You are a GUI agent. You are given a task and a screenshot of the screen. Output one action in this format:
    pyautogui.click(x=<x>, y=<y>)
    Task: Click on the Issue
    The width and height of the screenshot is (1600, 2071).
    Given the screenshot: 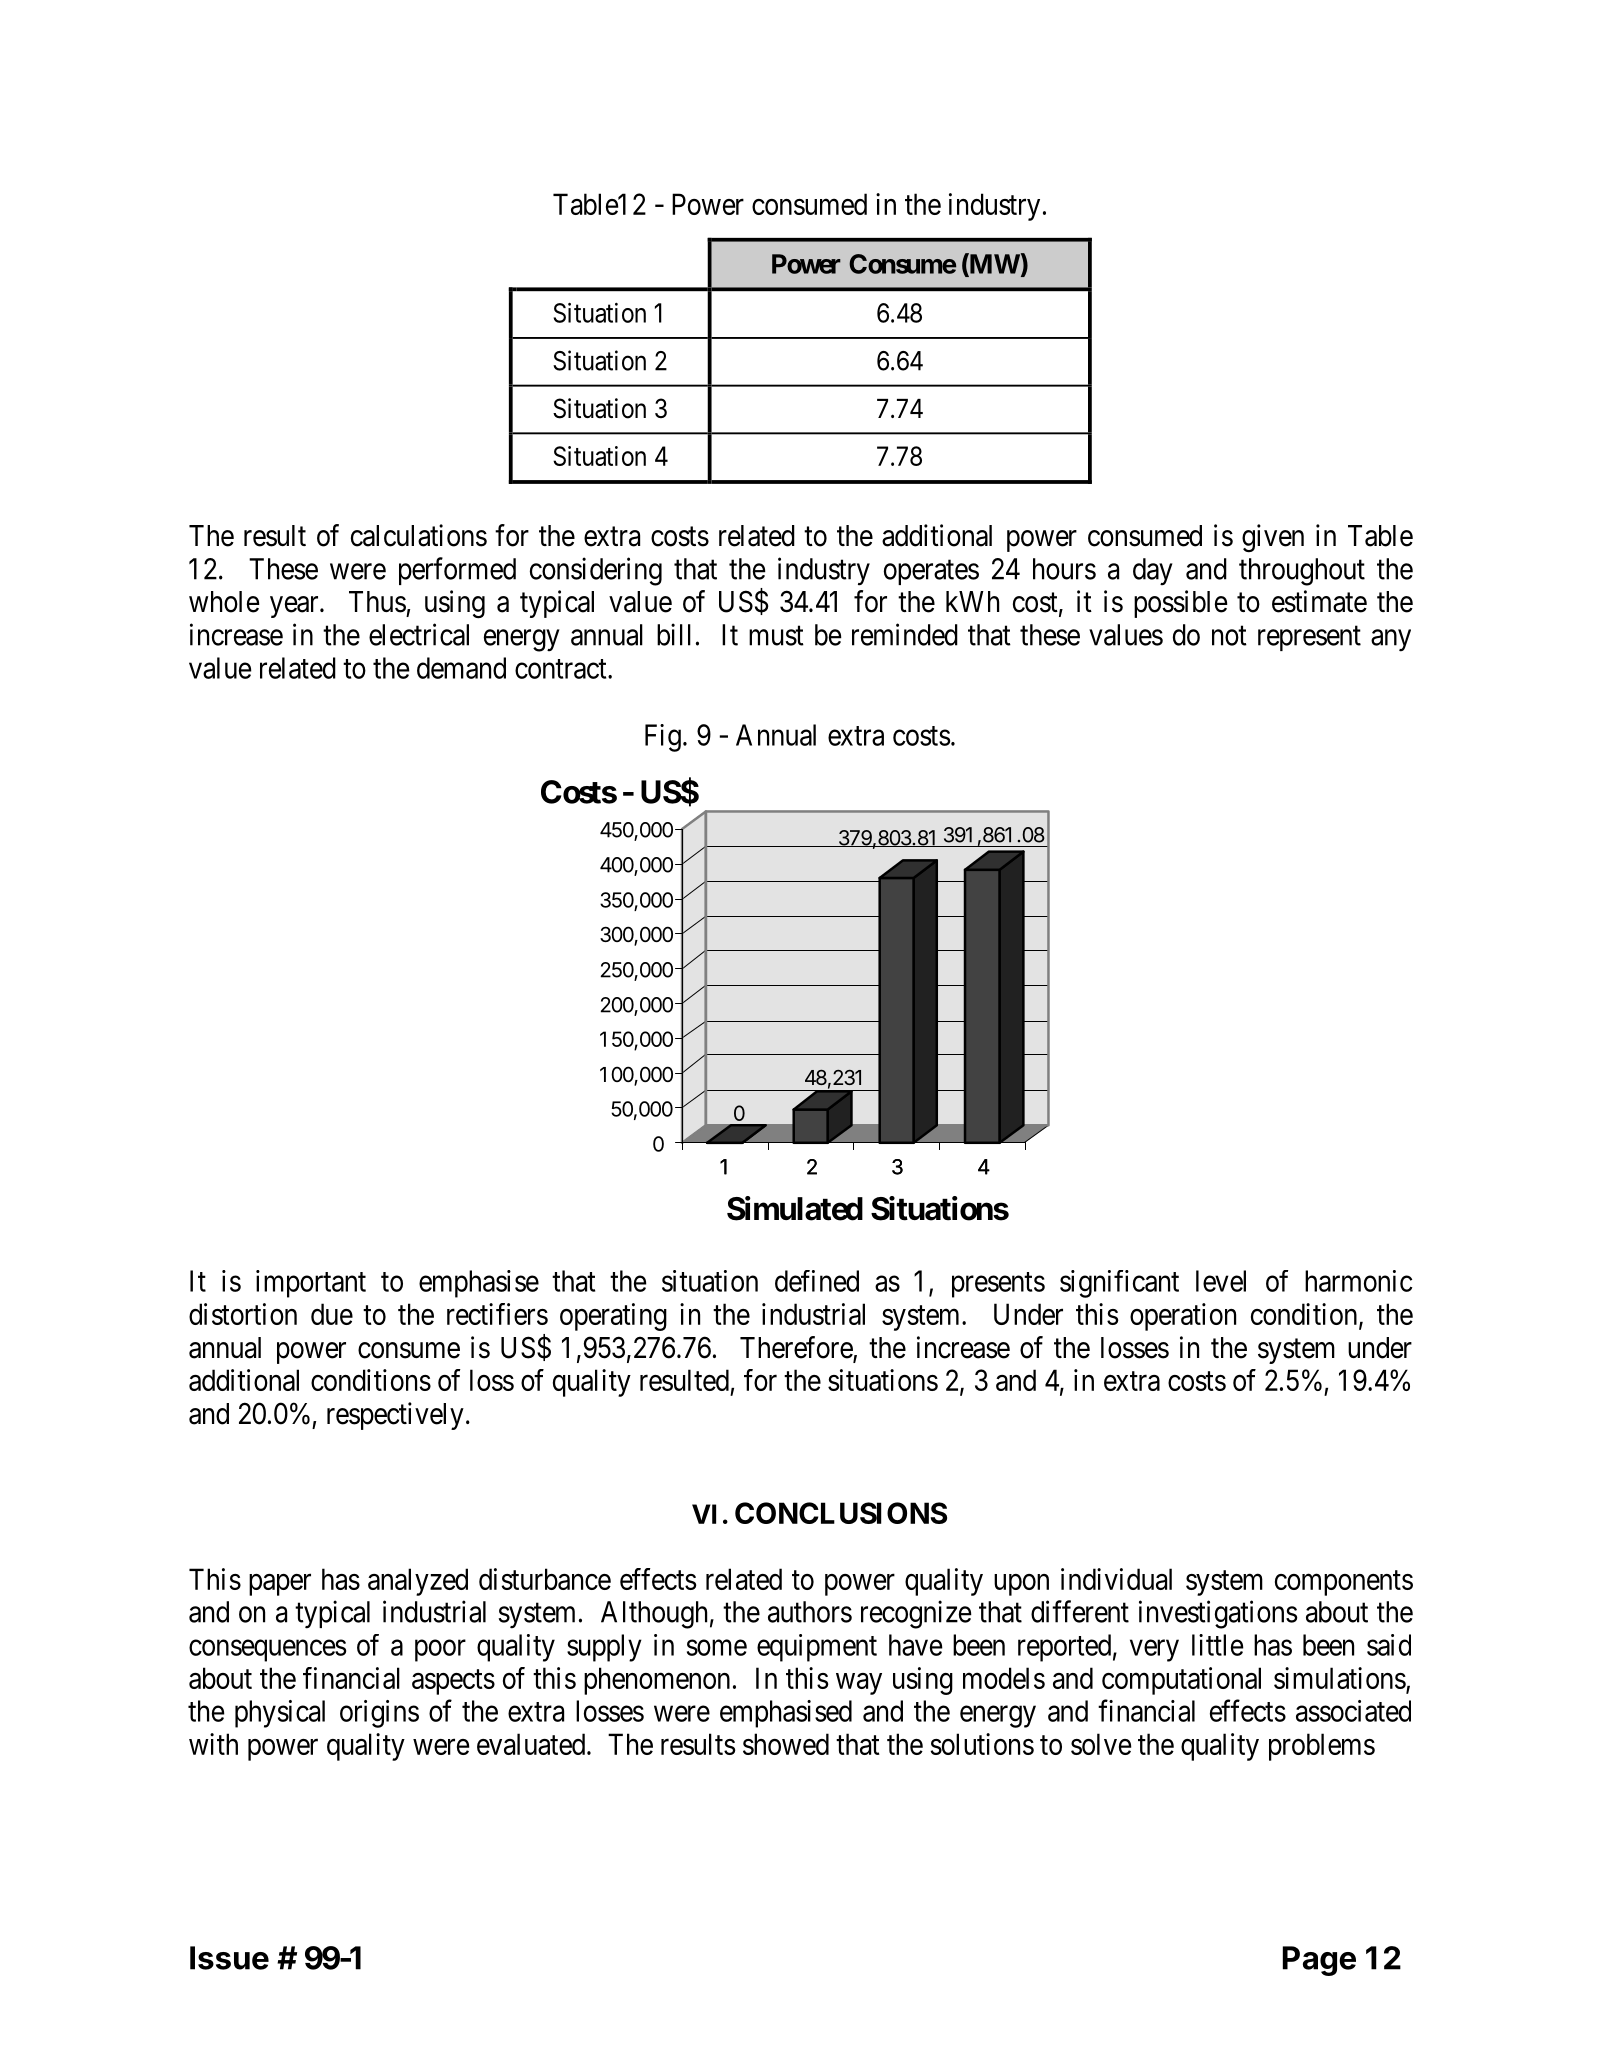 What is the action you would take?
    pyautogui.click(x=229, y=1958)
